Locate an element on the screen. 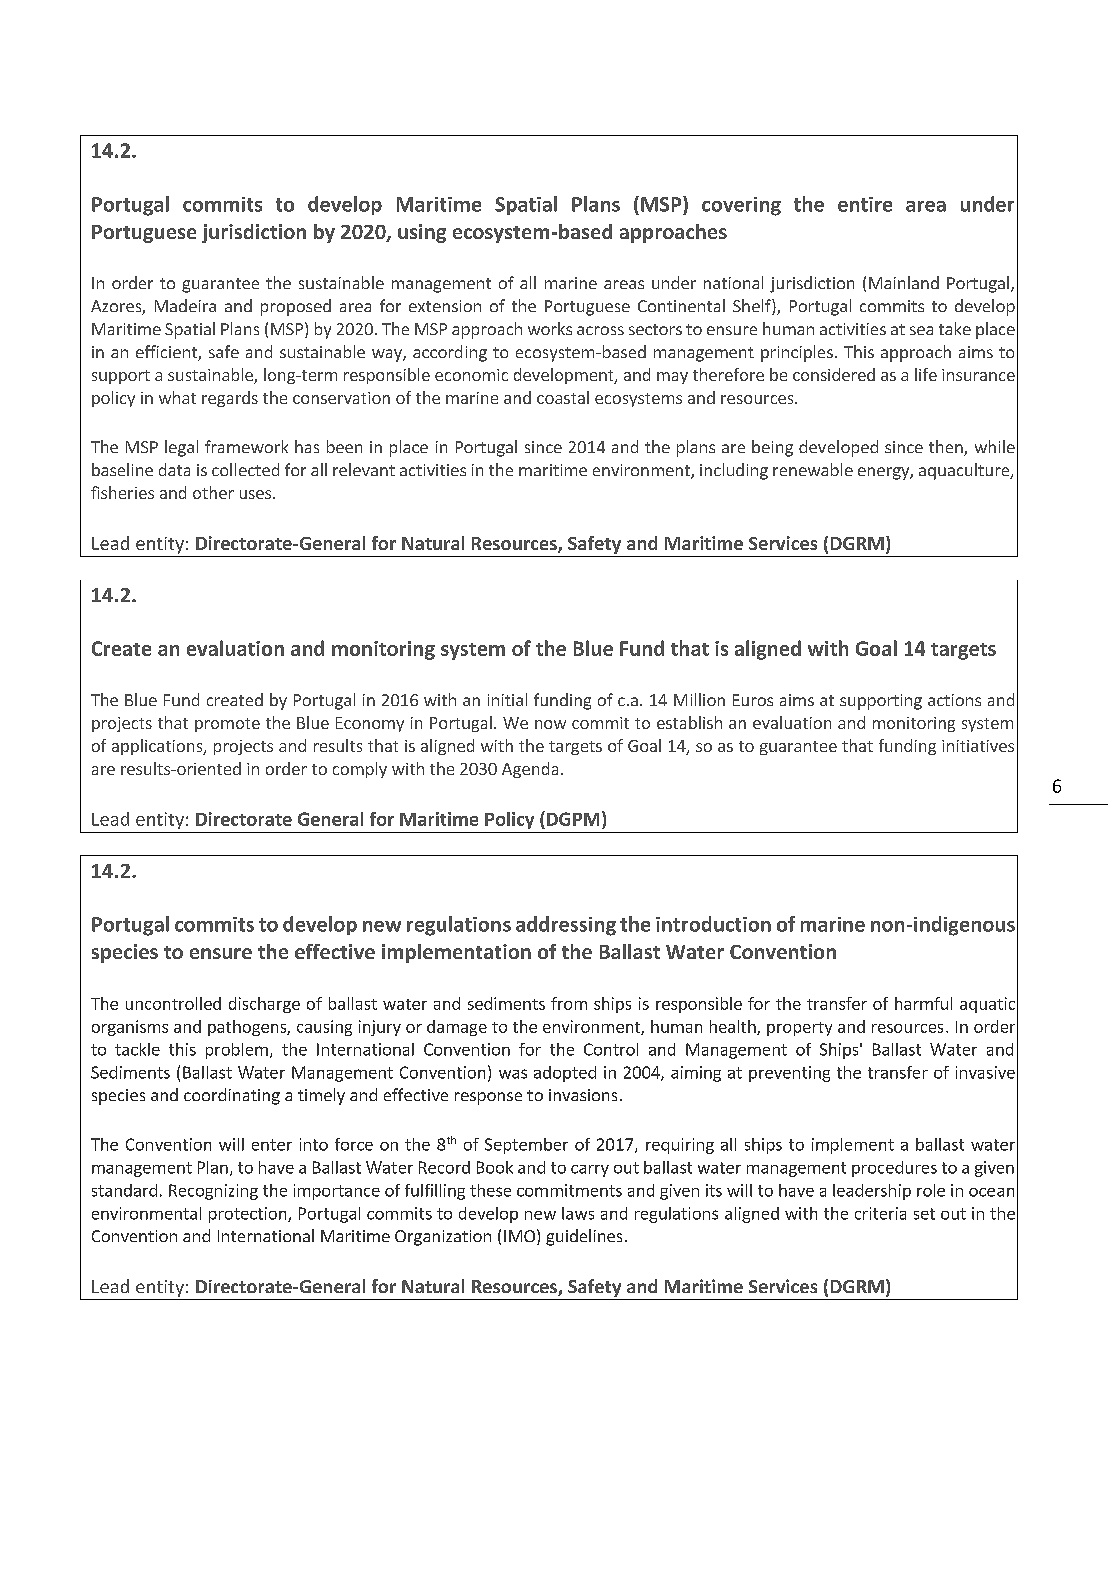 This screenshot has height=1582, width=1119. Madeira is located at coordinates (185, 305).
